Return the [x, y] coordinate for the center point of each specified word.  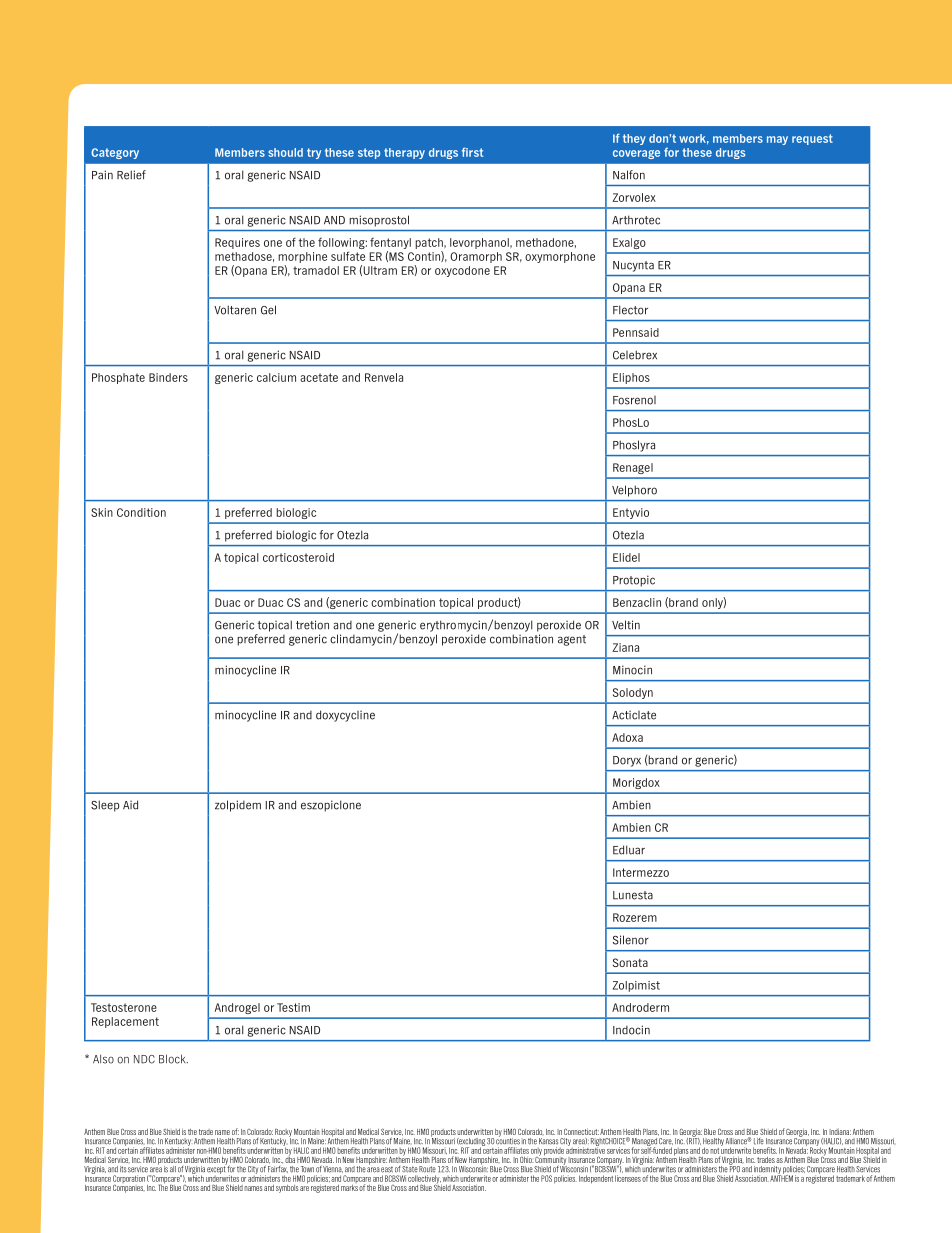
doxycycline [345, 716]
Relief [131, 175]
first [472, 152]
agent [572, 640]
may [777, 140]
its [123, 1169]
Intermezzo [641, 872]
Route [427, 1169]
